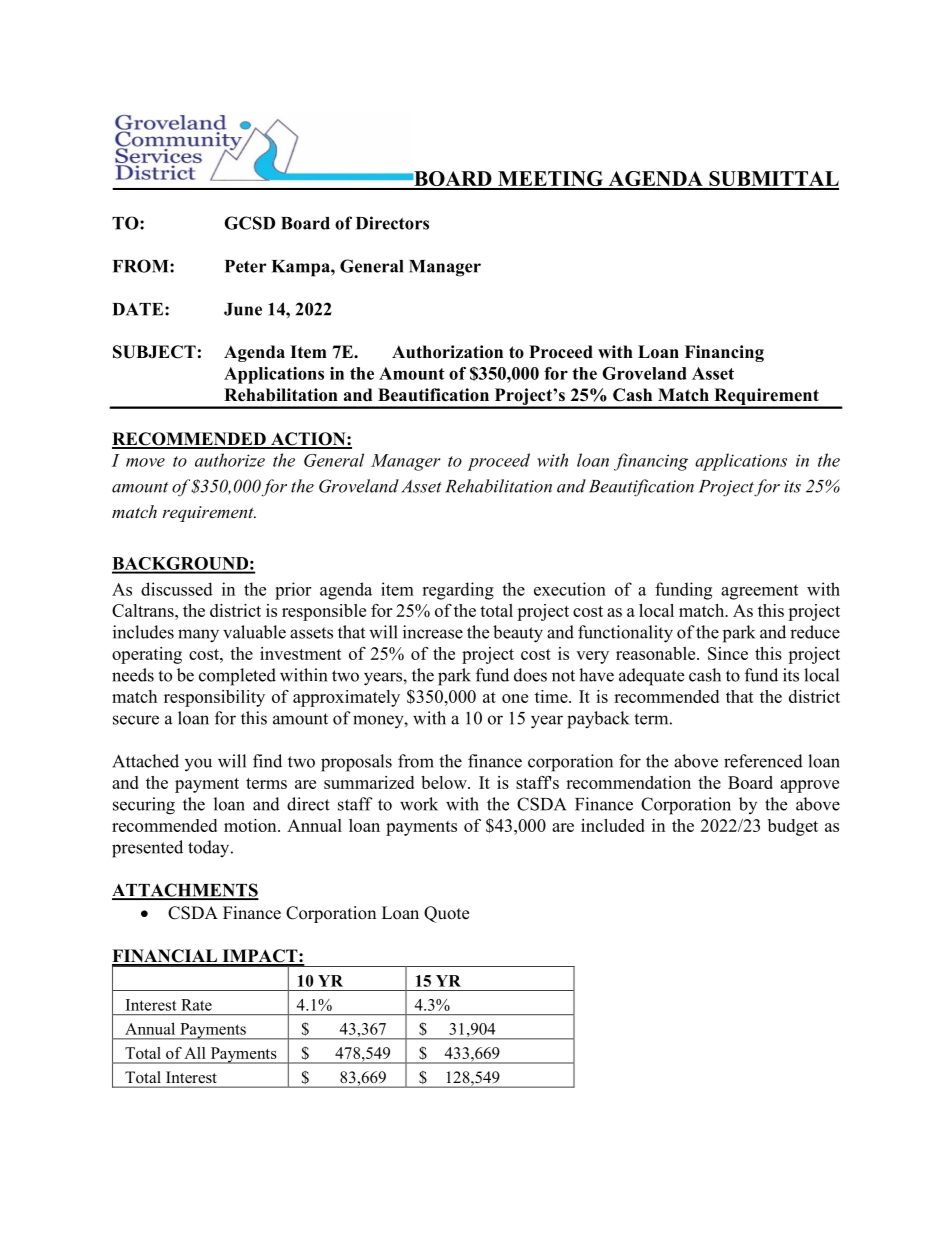 This screenshot has height=1233, width=952. I want to click on below, so click(445, 782).
